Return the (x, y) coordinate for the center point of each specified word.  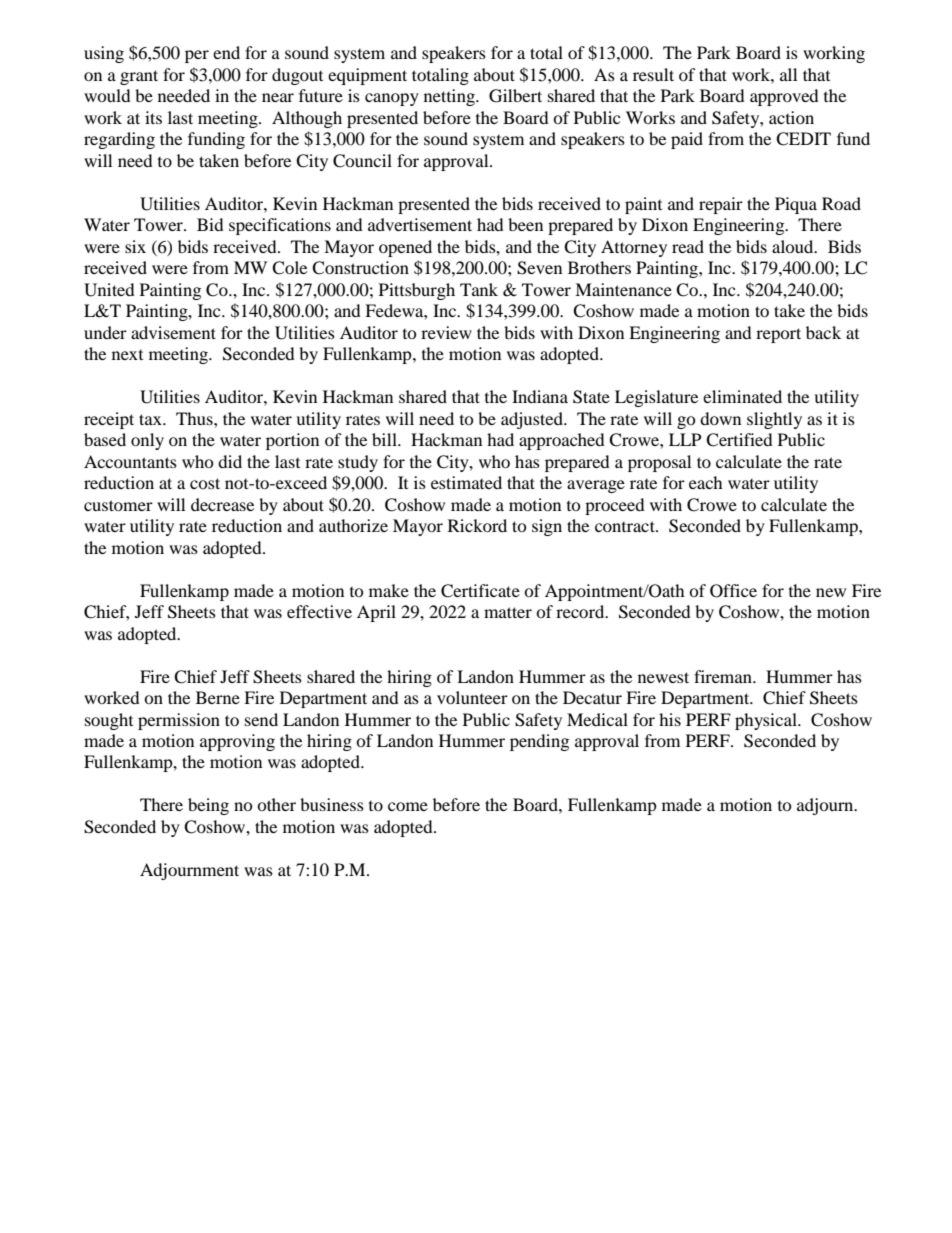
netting (450, 97)
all (788, 74)
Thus (195, 418)
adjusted (533, 420)
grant (139, 77)
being (208, 806)
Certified (739, 440)
